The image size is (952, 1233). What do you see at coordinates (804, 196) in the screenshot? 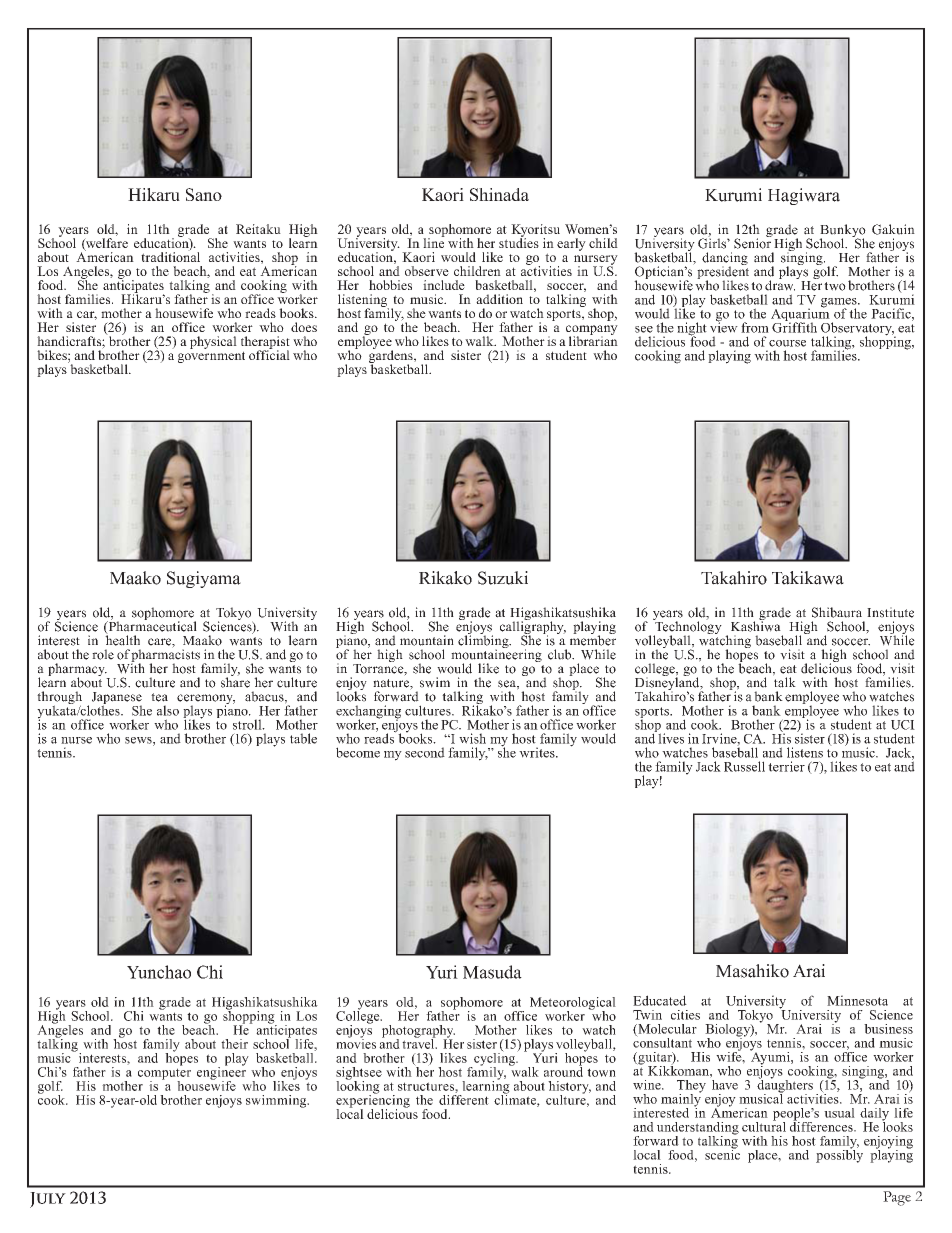
I see `Hagiwara` at bounding box center [804, 196].
